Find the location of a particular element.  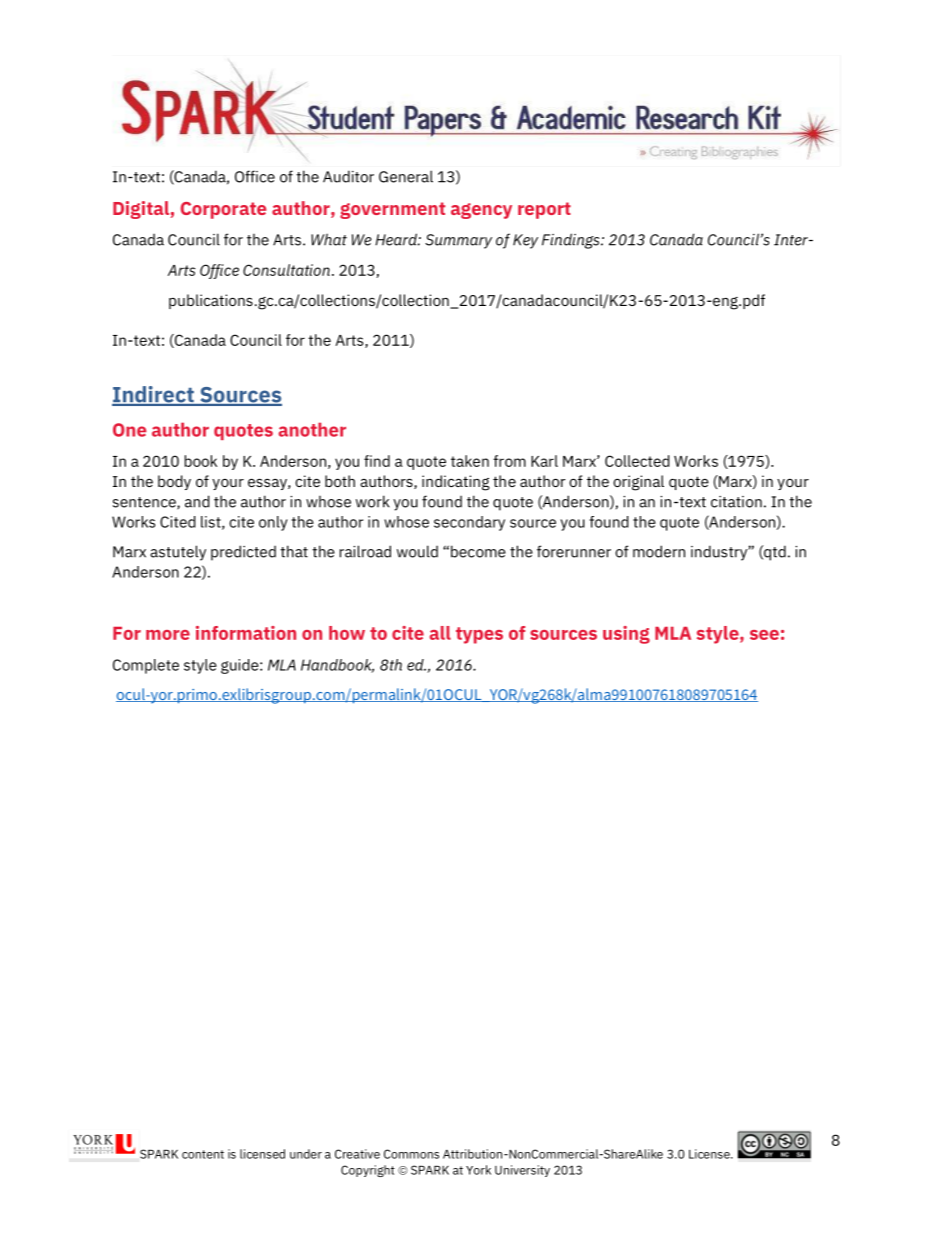

agency is located at coordinates (481, 211).
